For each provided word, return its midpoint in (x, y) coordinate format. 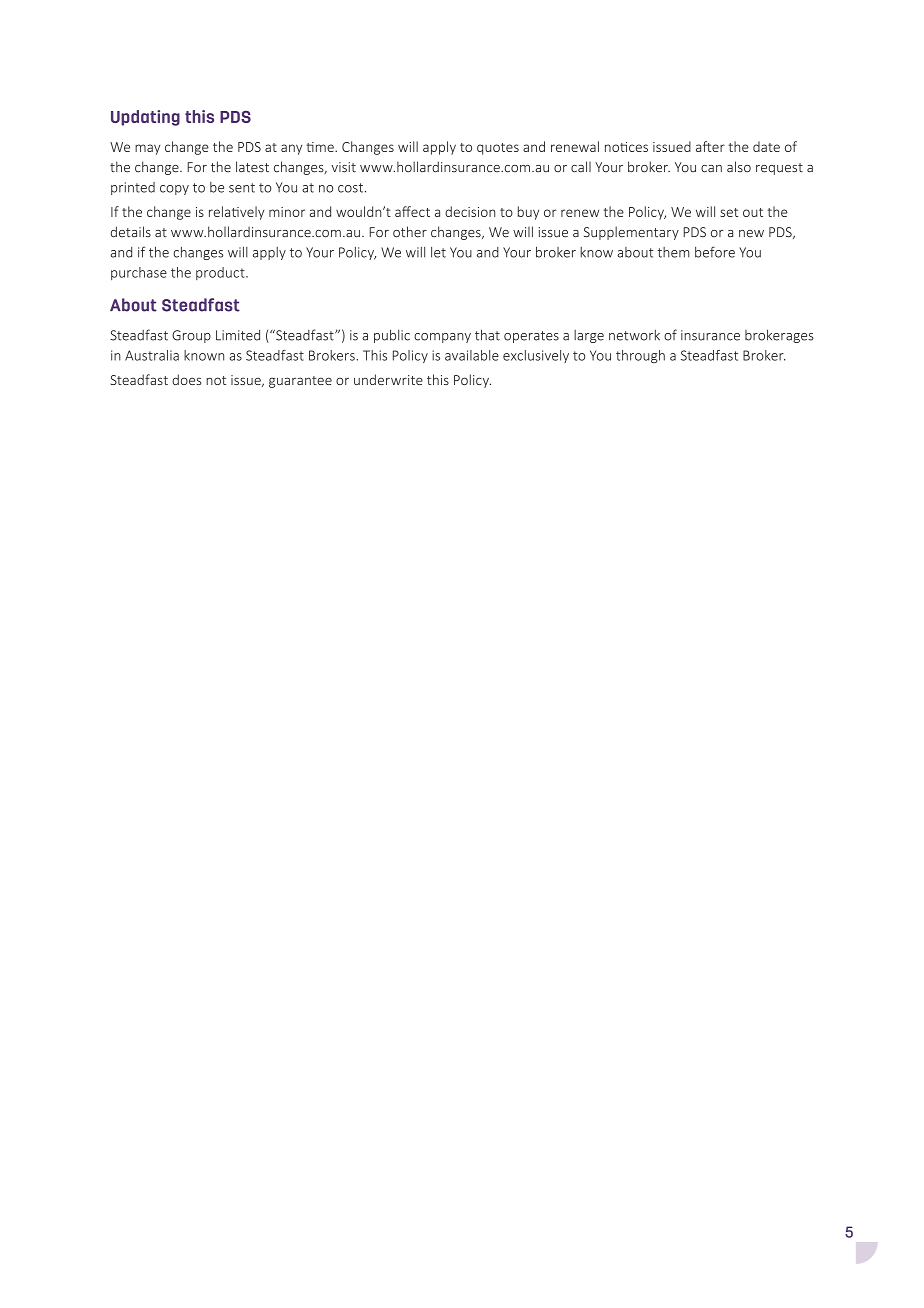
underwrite (388, 379)
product (221, 273)
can (711, 169)
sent (242, 188)
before (715, 252)
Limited (238, 335)
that (487, 335)
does (186, 379)
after (710, 146)
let (438, 252)
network (634, 335)
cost (350, 188)
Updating (145, 118)
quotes (498, 149)
